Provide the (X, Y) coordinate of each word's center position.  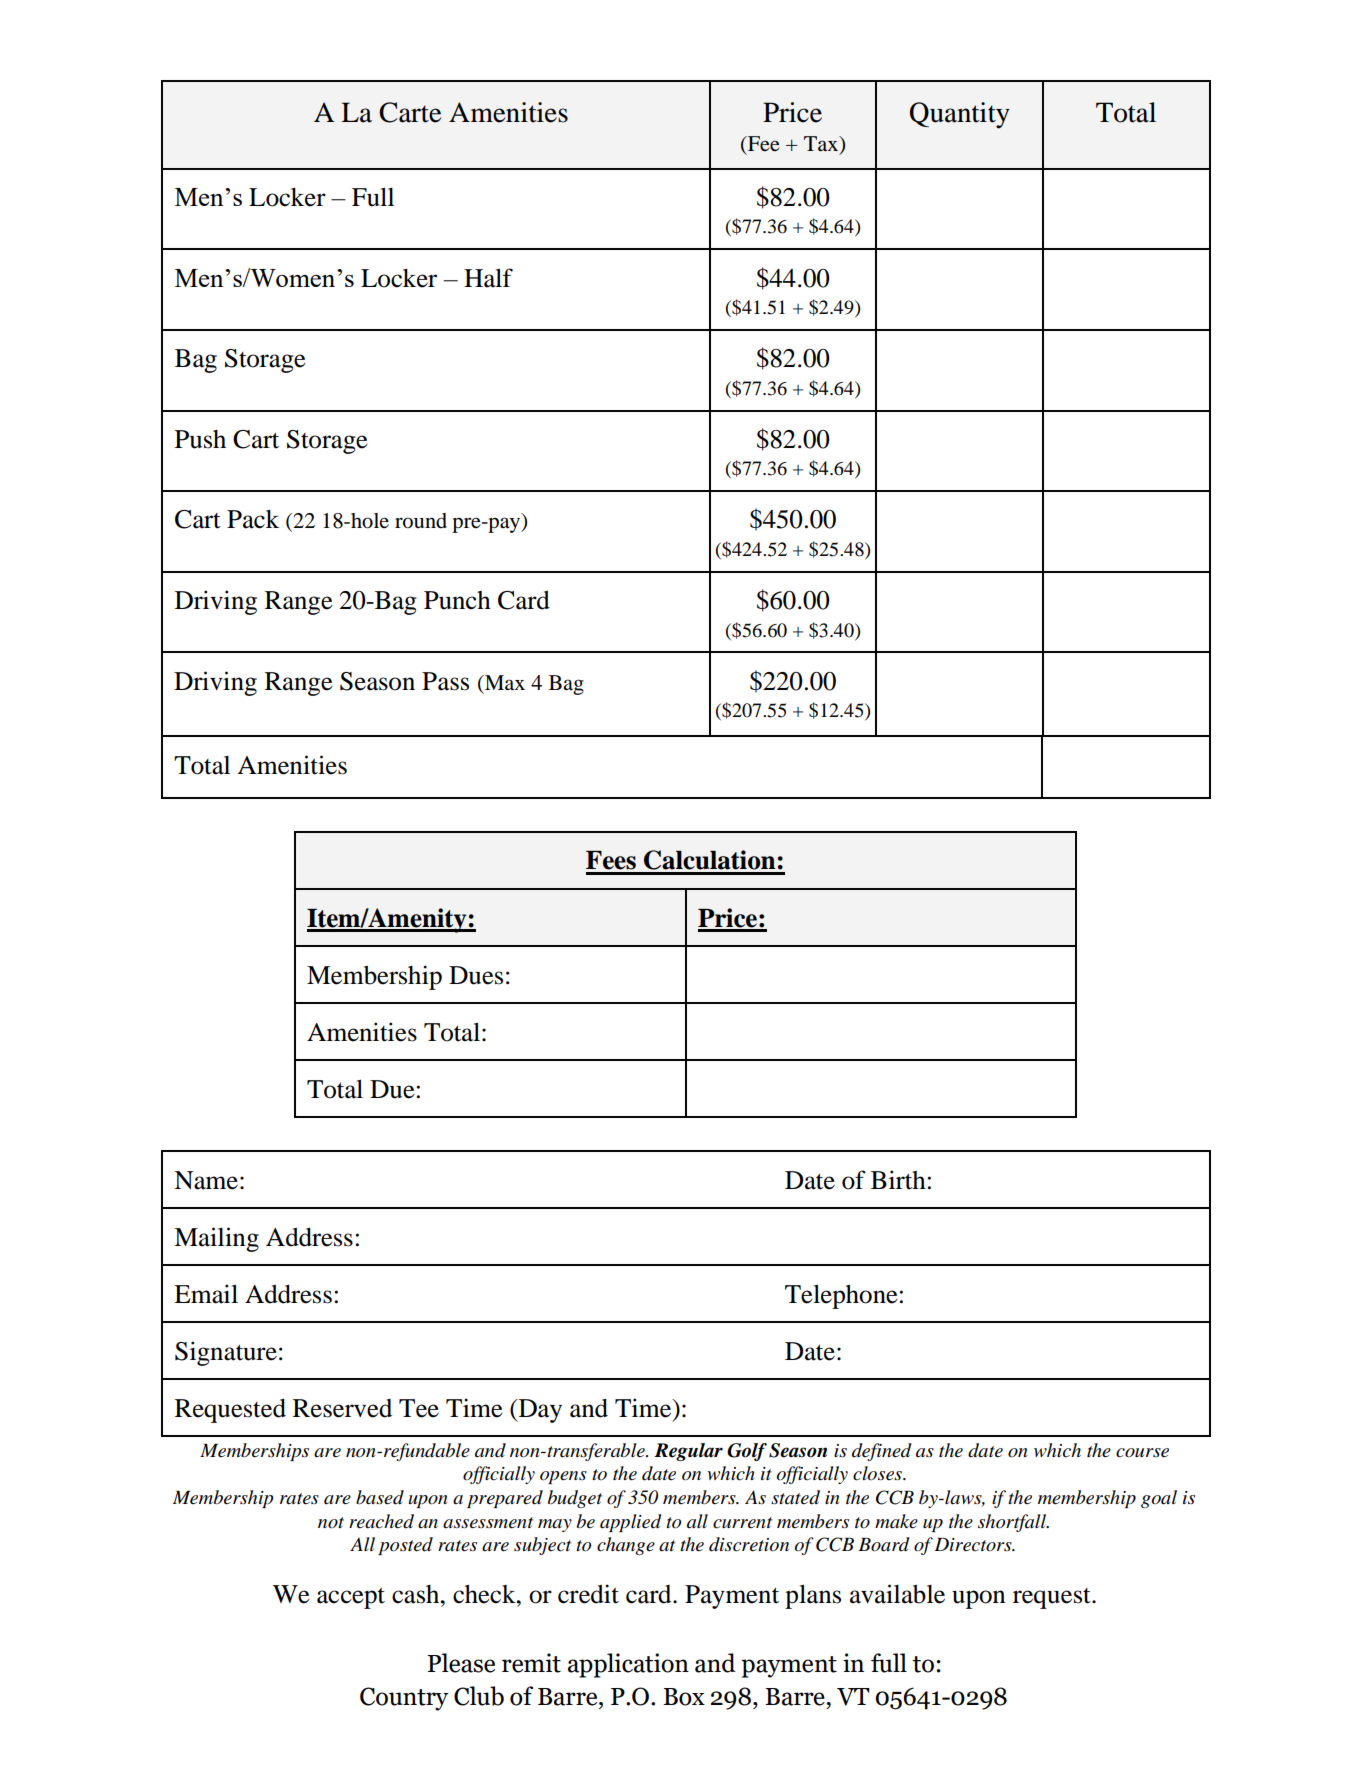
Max (503, 682)
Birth (899, 1180)
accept (351, 1598)
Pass (445, 681)
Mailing (216, 1239)
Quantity (960, 115)
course (1142, 1453)
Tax (822, 145)
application (628, 1665)
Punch (457, 600)
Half (488, 278)
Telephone (842, 1296)
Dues (476, 975)
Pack (253, 519)
